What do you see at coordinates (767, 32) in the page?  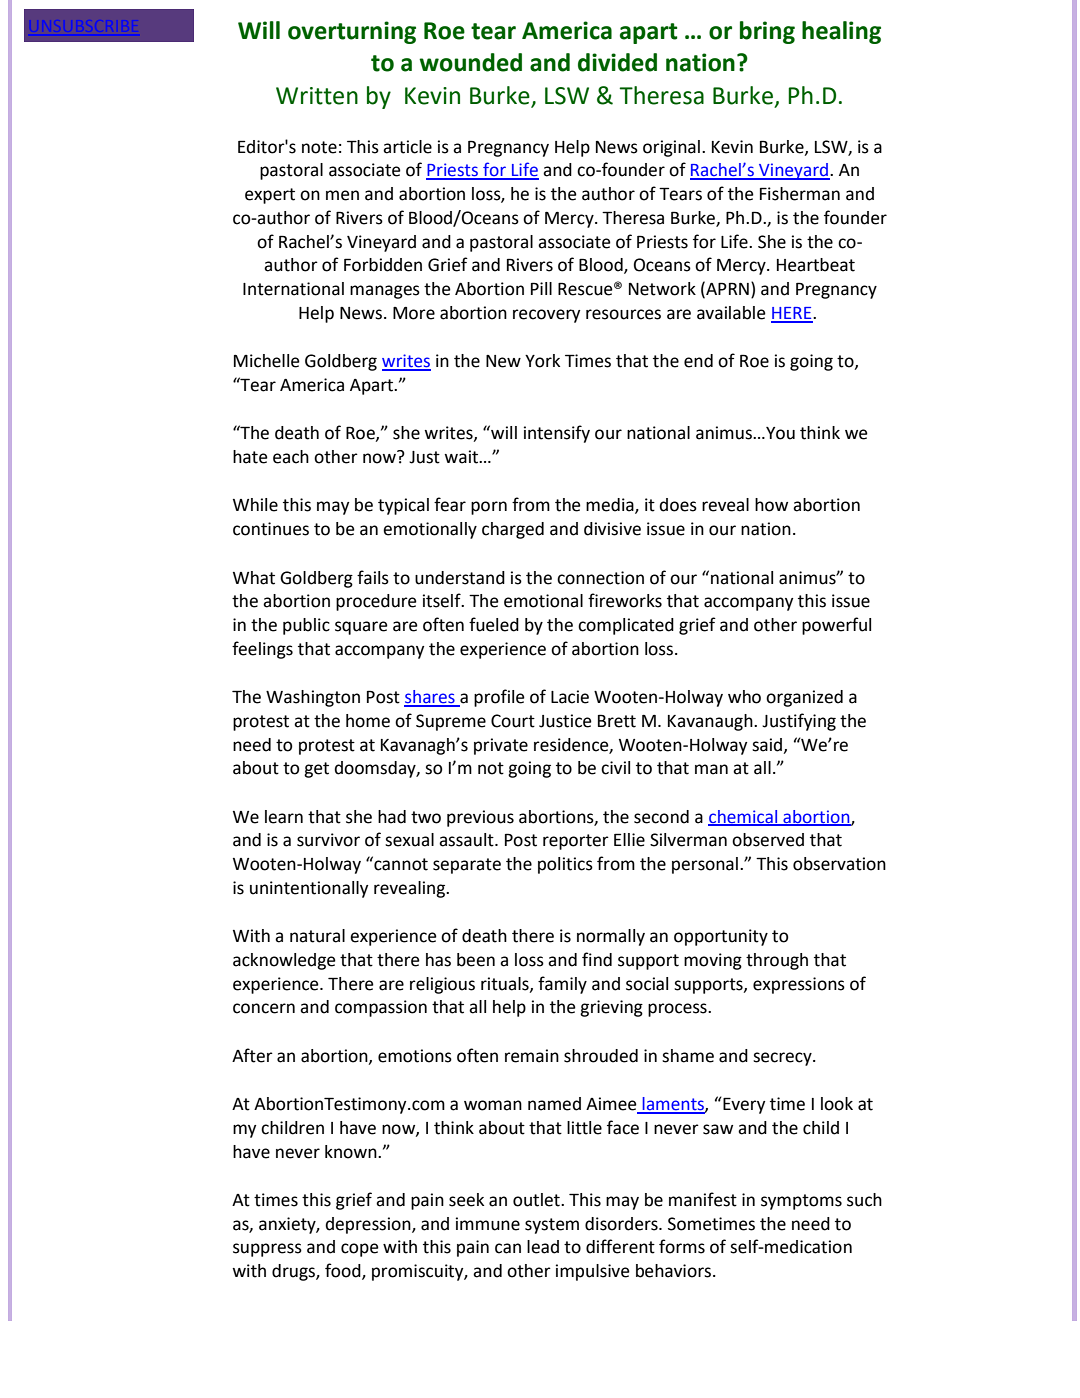 I see `bring` at bounding box center [767, 32].
